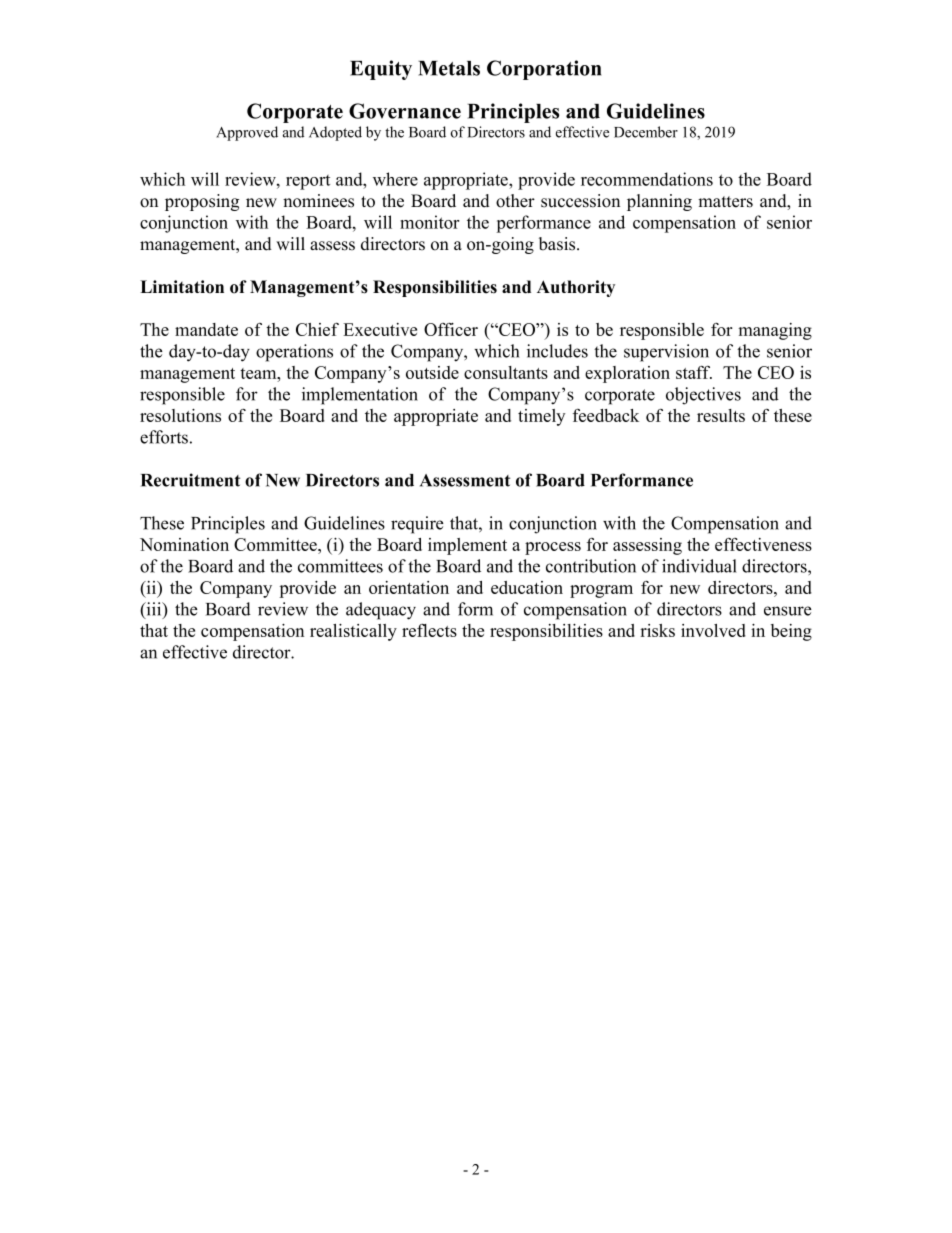 Image resolution: width=952 pixels, height=1233 pixels. Describe the element at coordinates (430, 222) in the screenshot. I see `monitor` at that location.
